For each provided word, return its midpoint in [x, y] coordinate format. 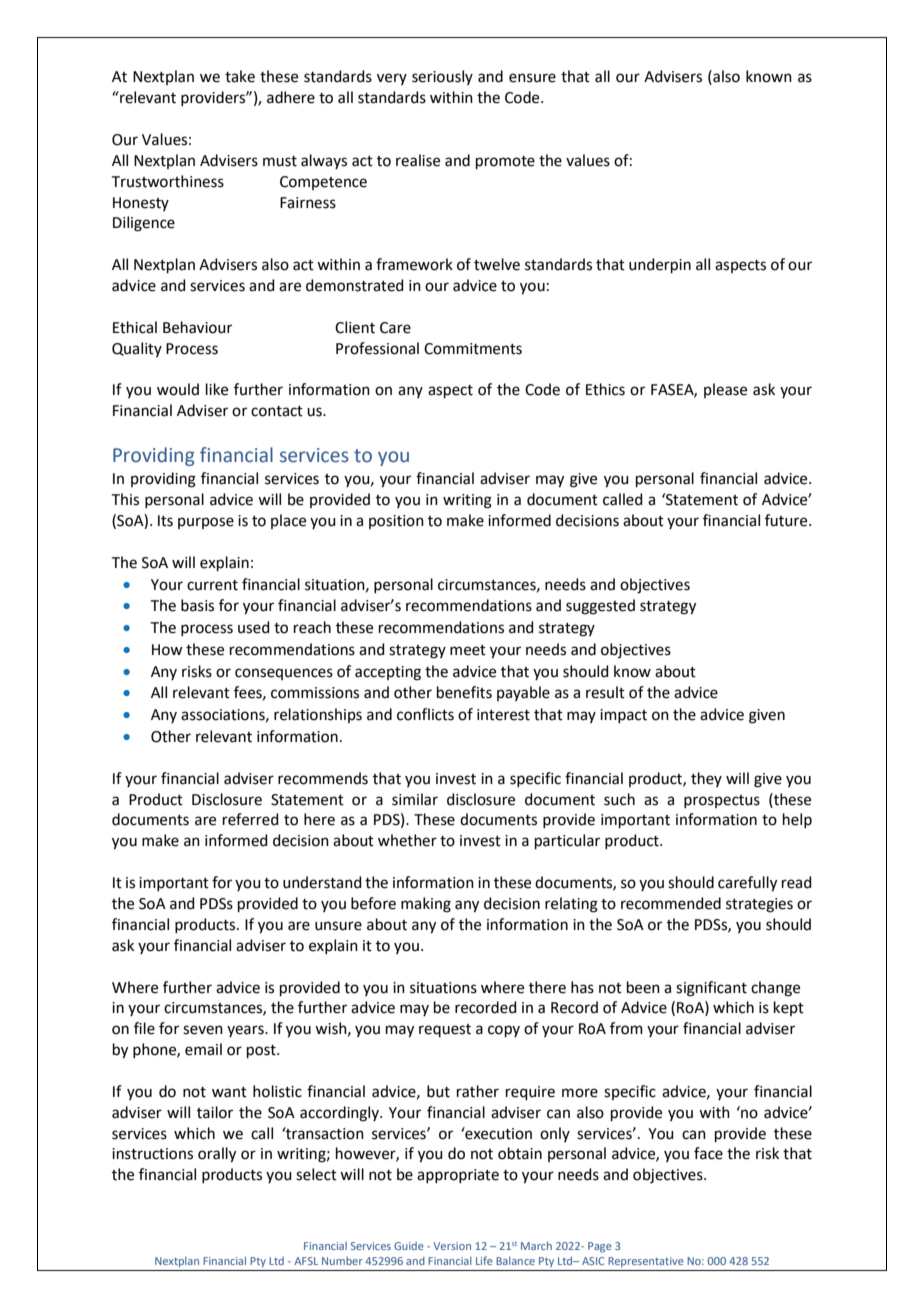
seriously [442, 77]
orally [217, 1155]
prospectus [722, 801]
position [396, 522]
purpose [206, 523]
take [240, 76]
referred [251, 819]
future [787, 520]
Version [452, 1246]
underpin [660, 265]
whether [407, 840]
